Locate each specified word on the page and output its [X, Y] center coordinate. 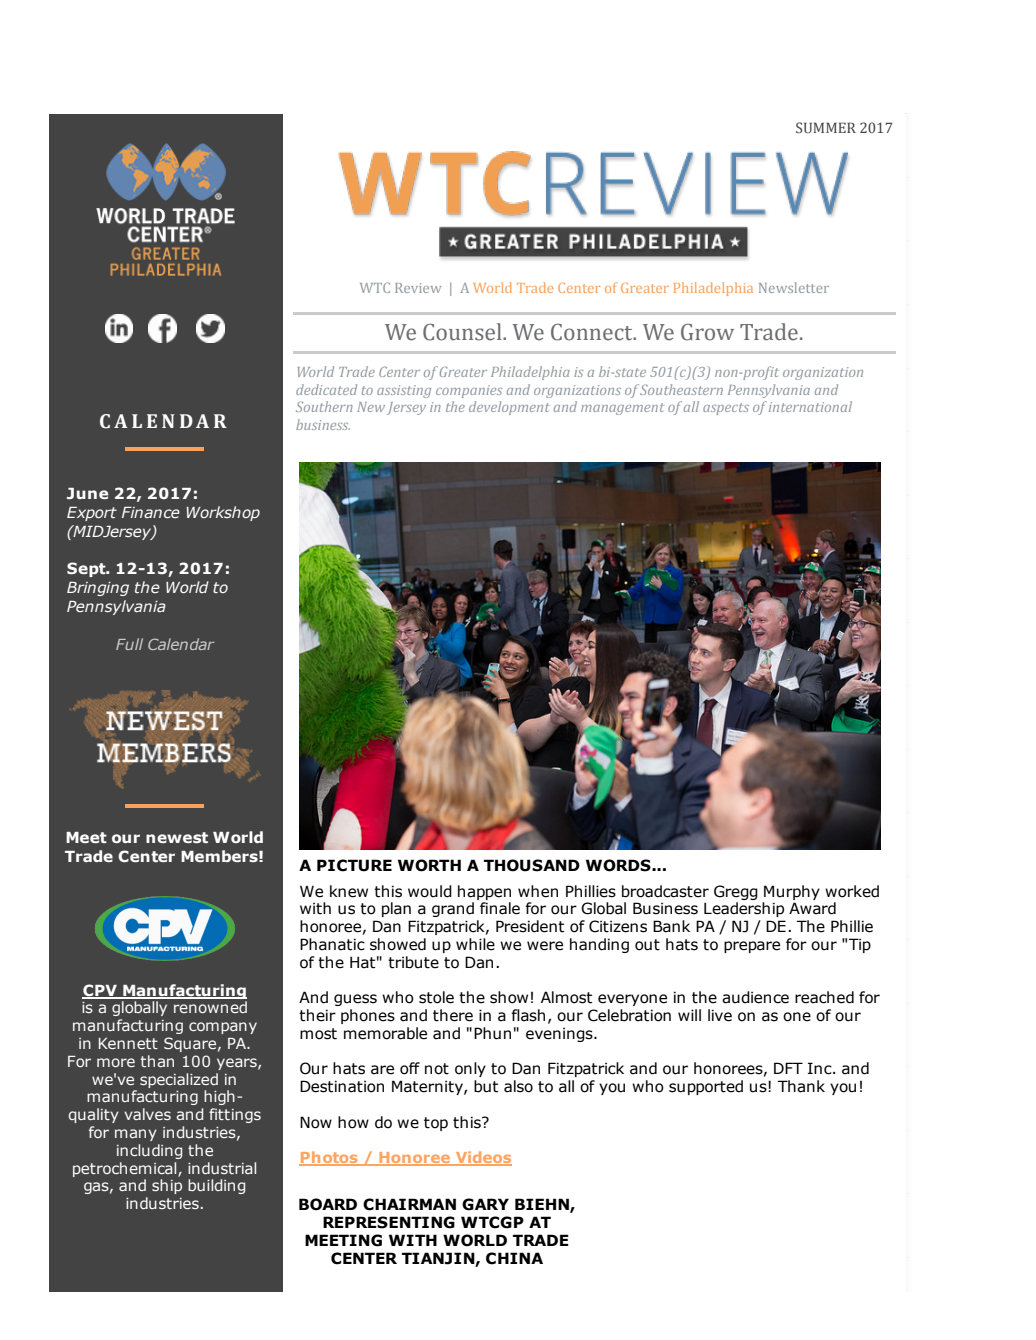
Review [418, 288]
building [216, 1186]
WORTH [429, 865]
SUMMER [826, 127]
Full [129, 644]
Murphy [792, 892]
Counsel [463, 332]
